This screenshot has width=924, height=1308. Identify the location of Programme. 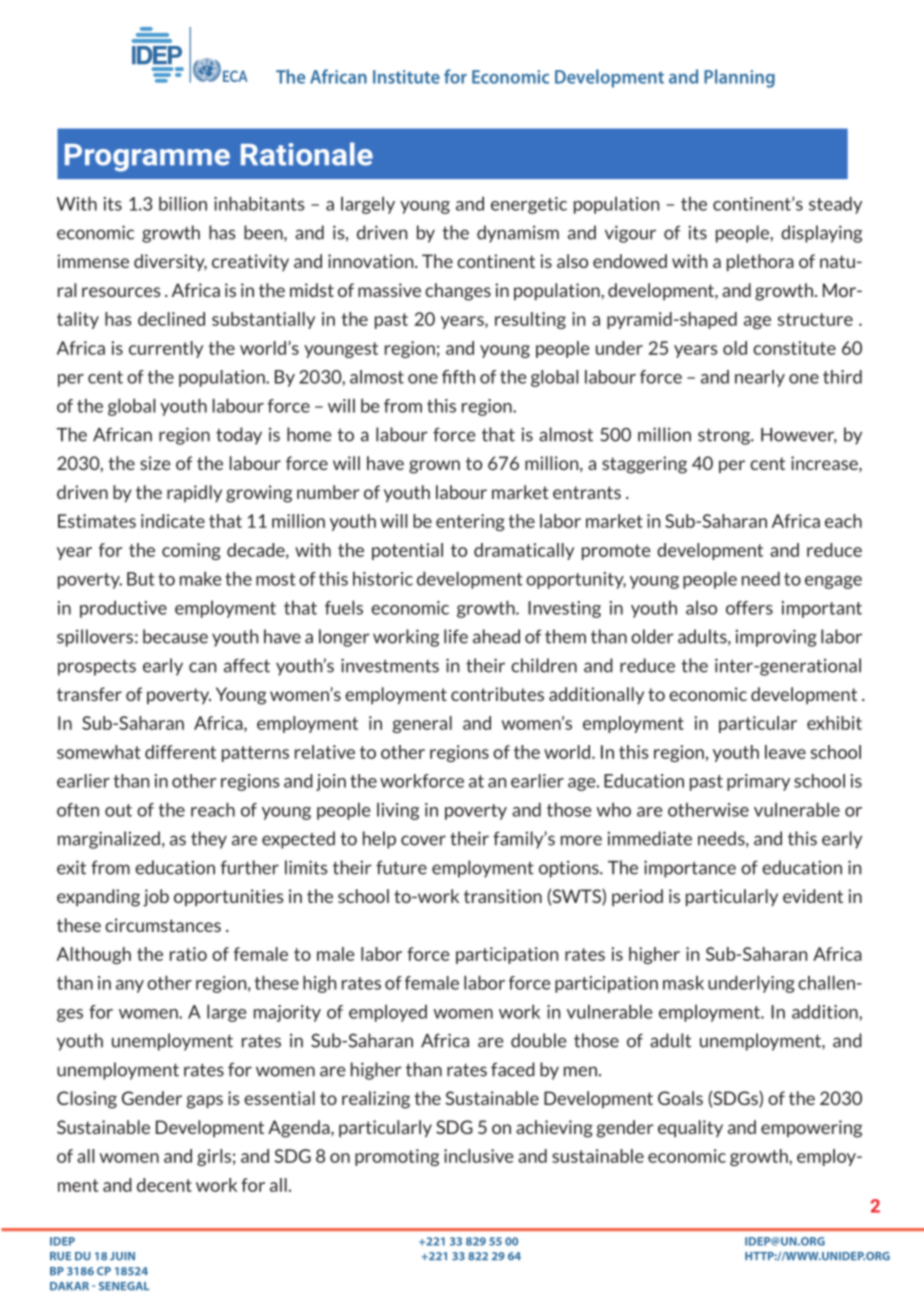
(147, 158).
